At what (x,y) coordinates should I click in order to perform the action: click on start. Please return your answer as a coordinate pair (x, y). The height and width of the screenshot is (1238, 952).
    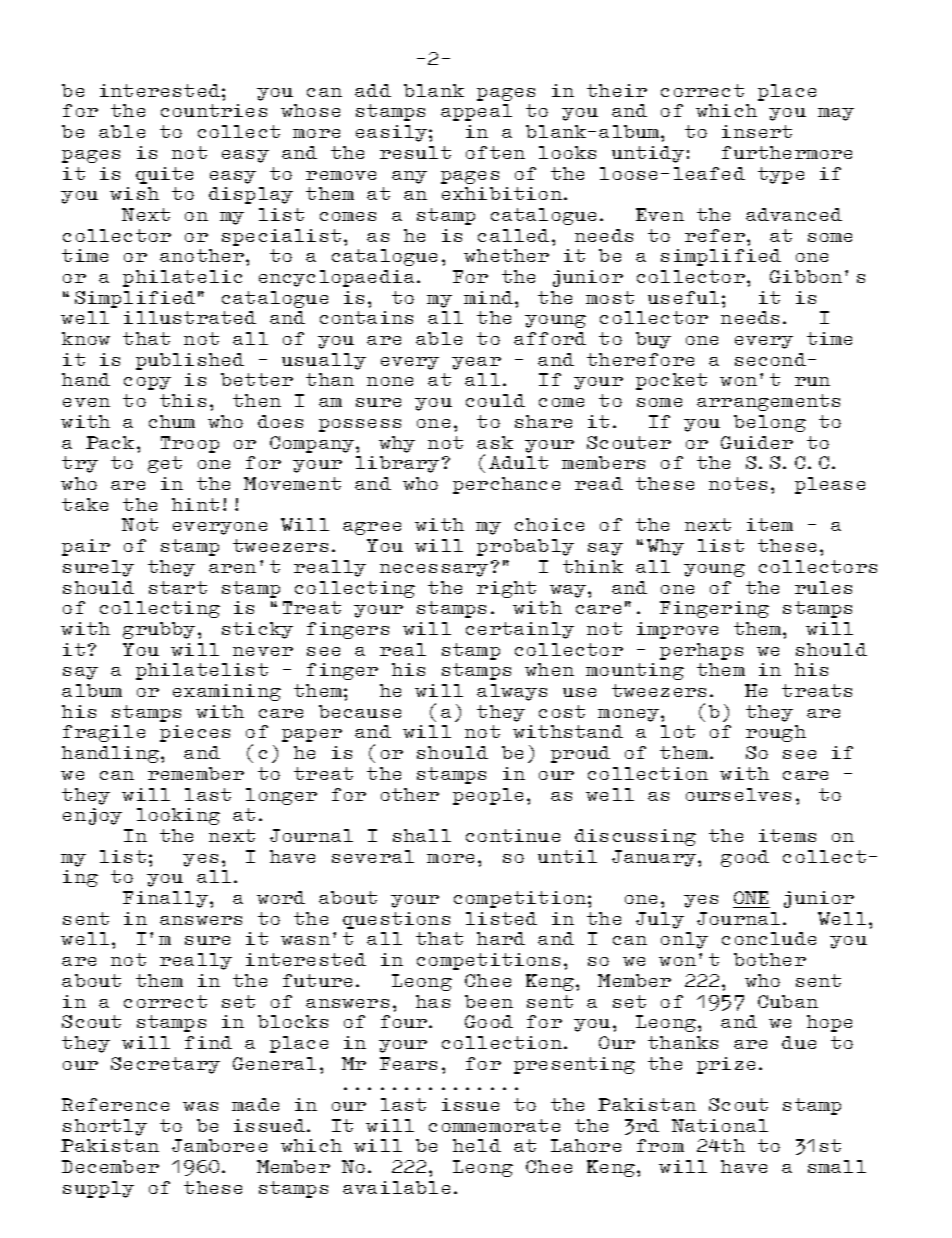
    Looking at the image, I should click on (178, 587).
